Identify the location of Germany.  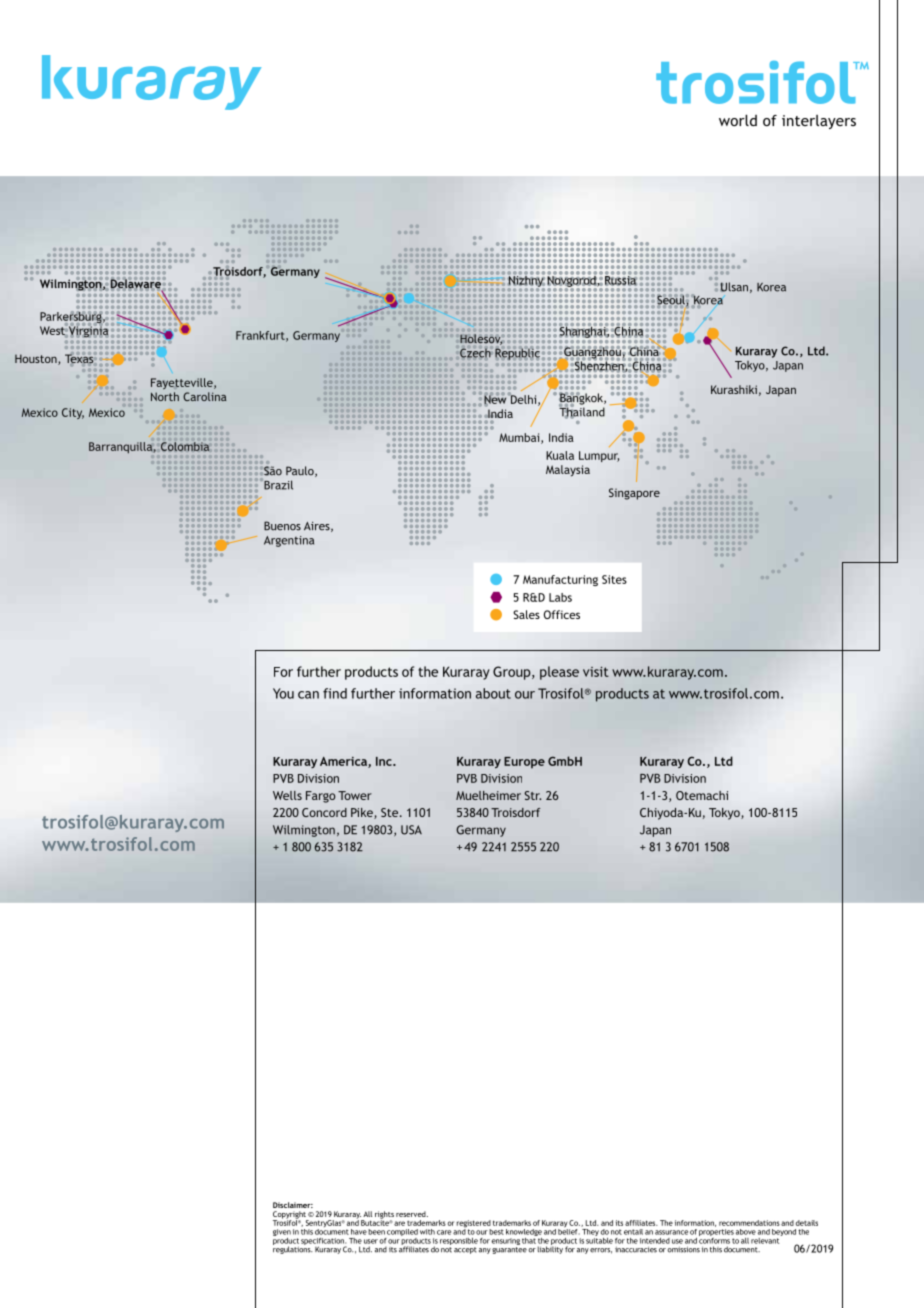
(481, 831).
